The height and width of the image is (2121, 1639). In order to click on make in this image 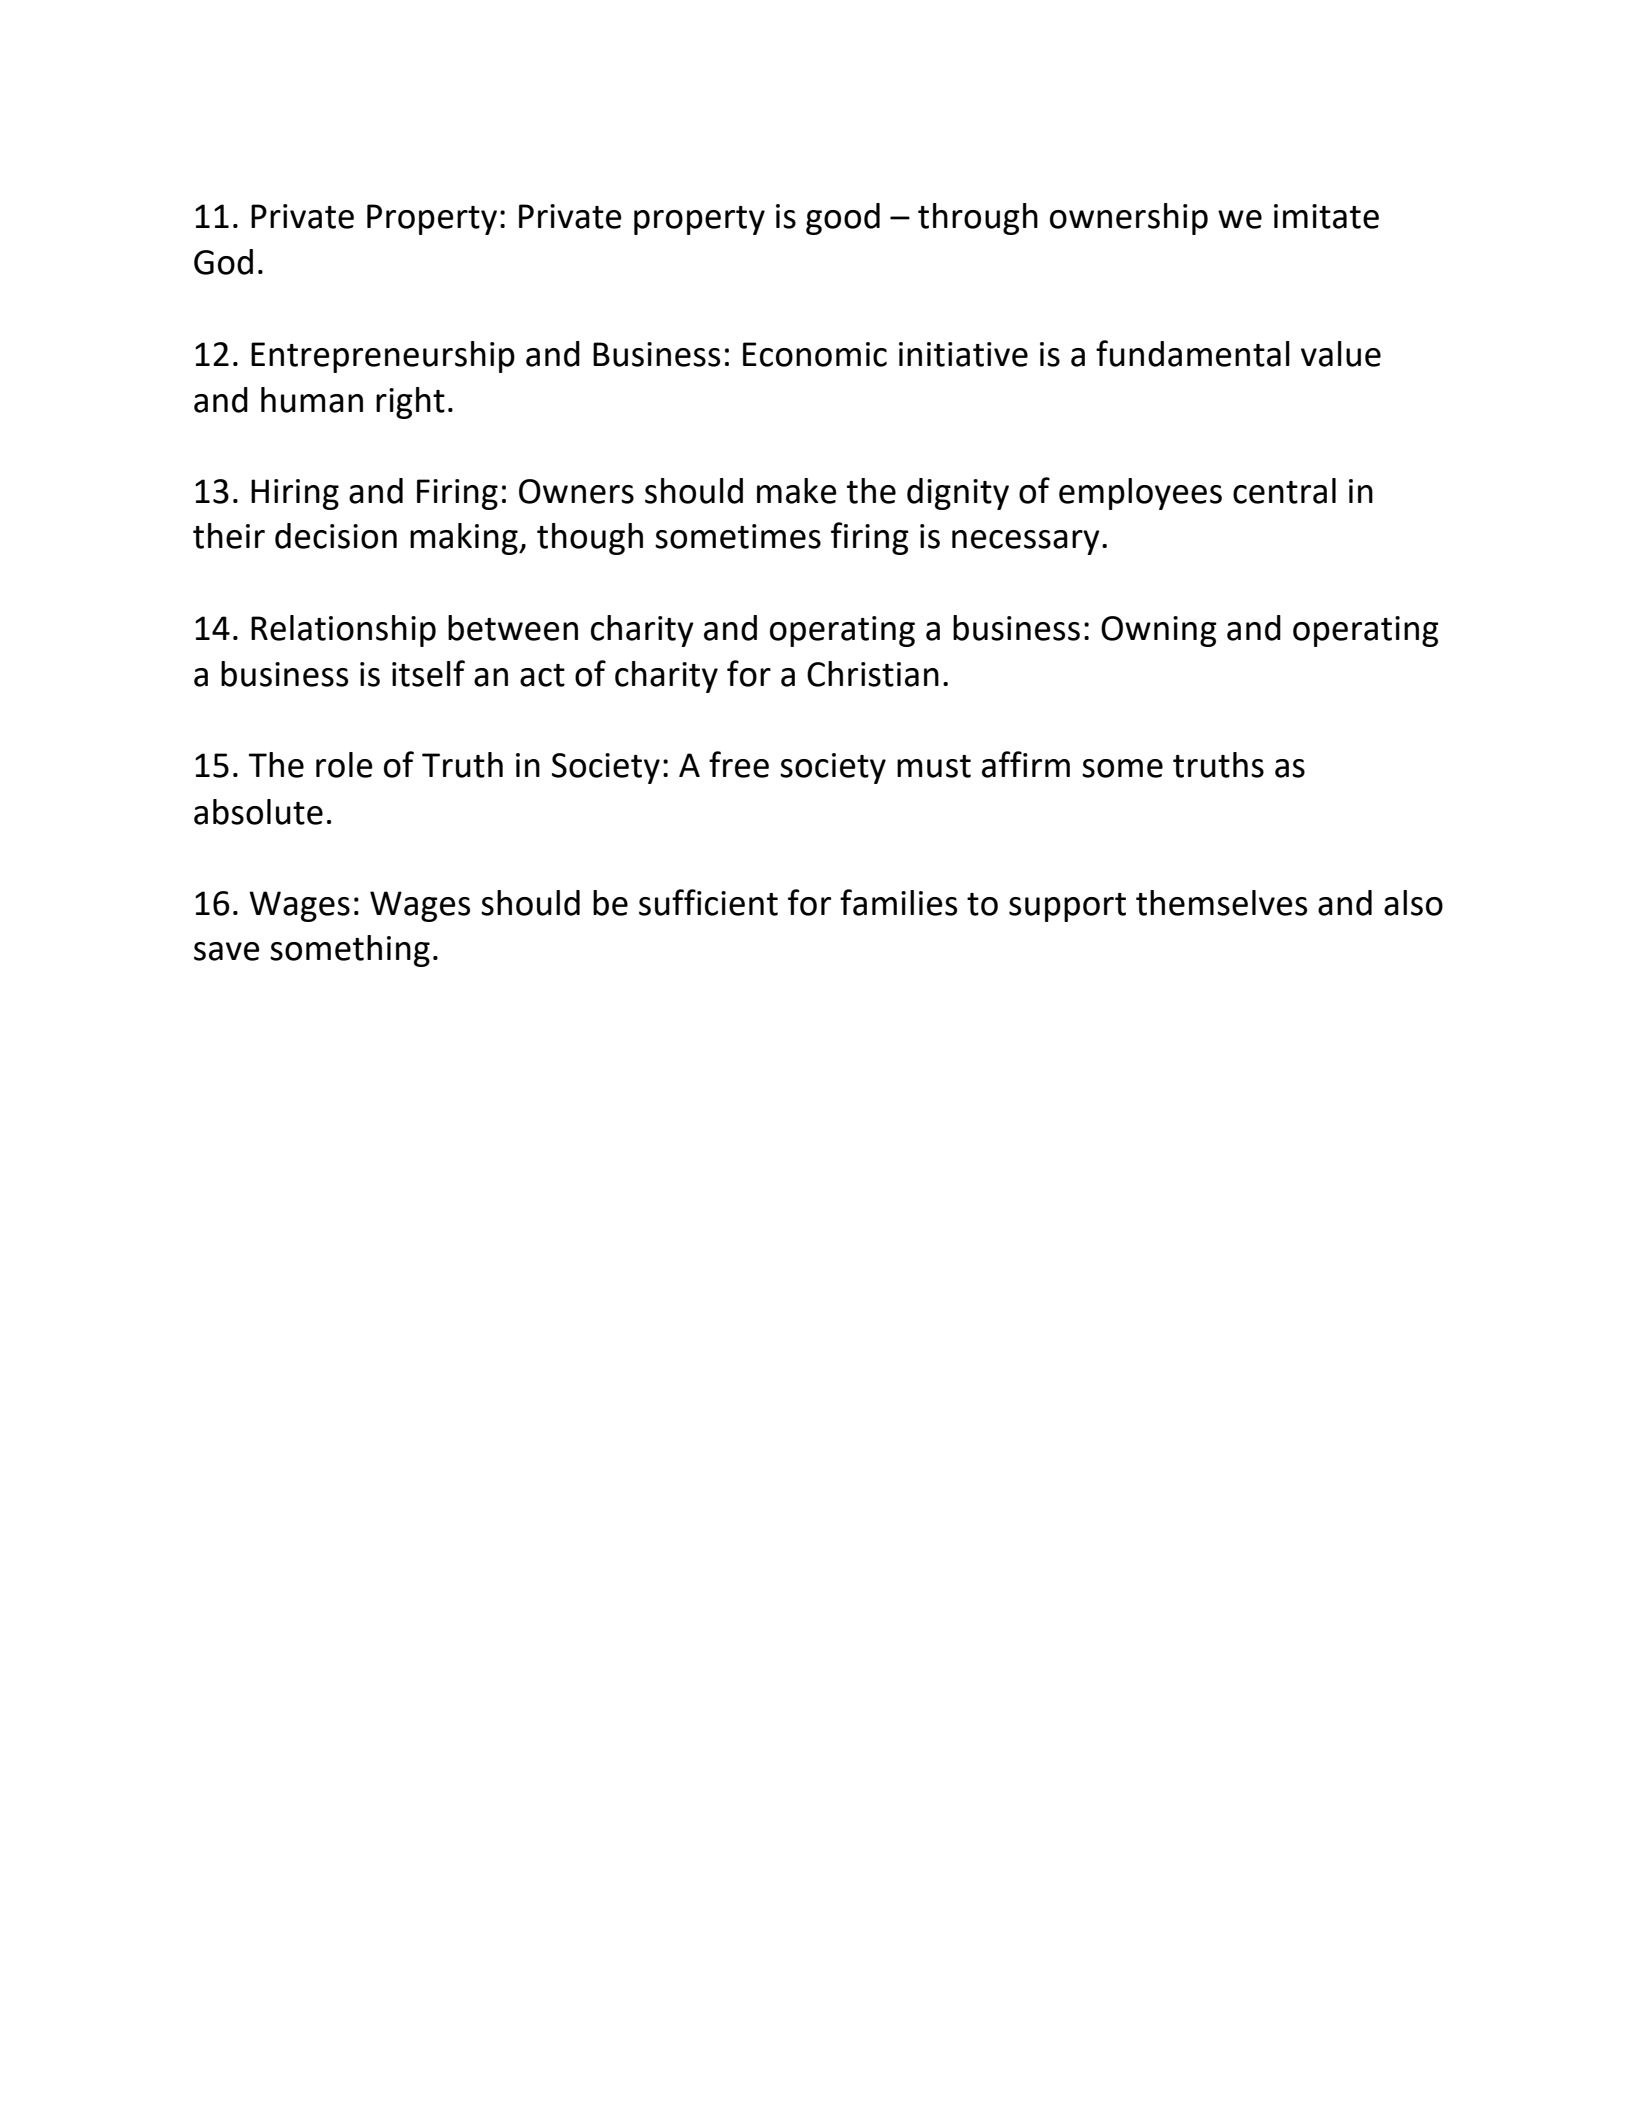, I will do `click(797, 491)`.
